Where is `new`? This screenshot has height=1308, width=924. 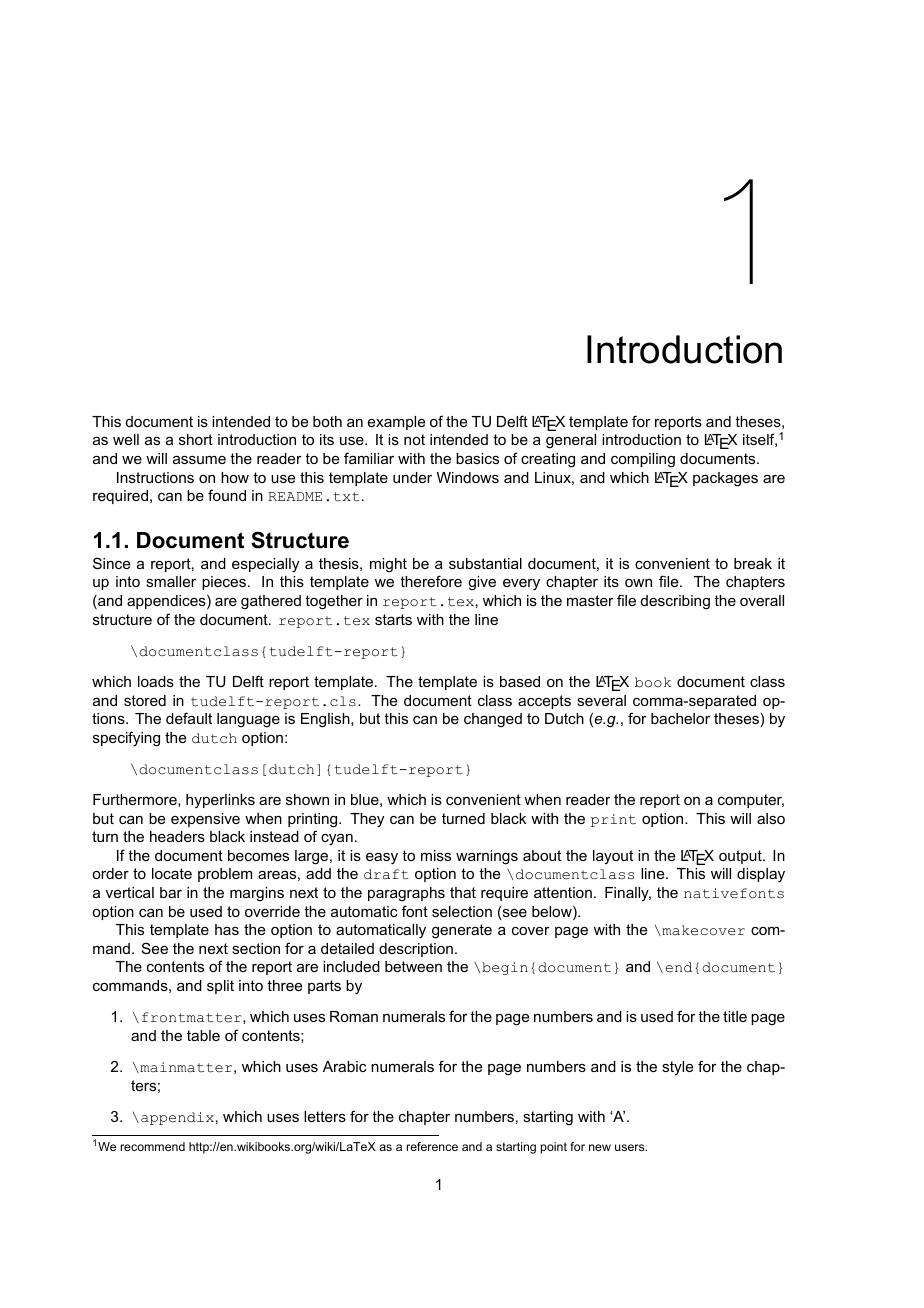 new is located at coordinates (600, 1147).
